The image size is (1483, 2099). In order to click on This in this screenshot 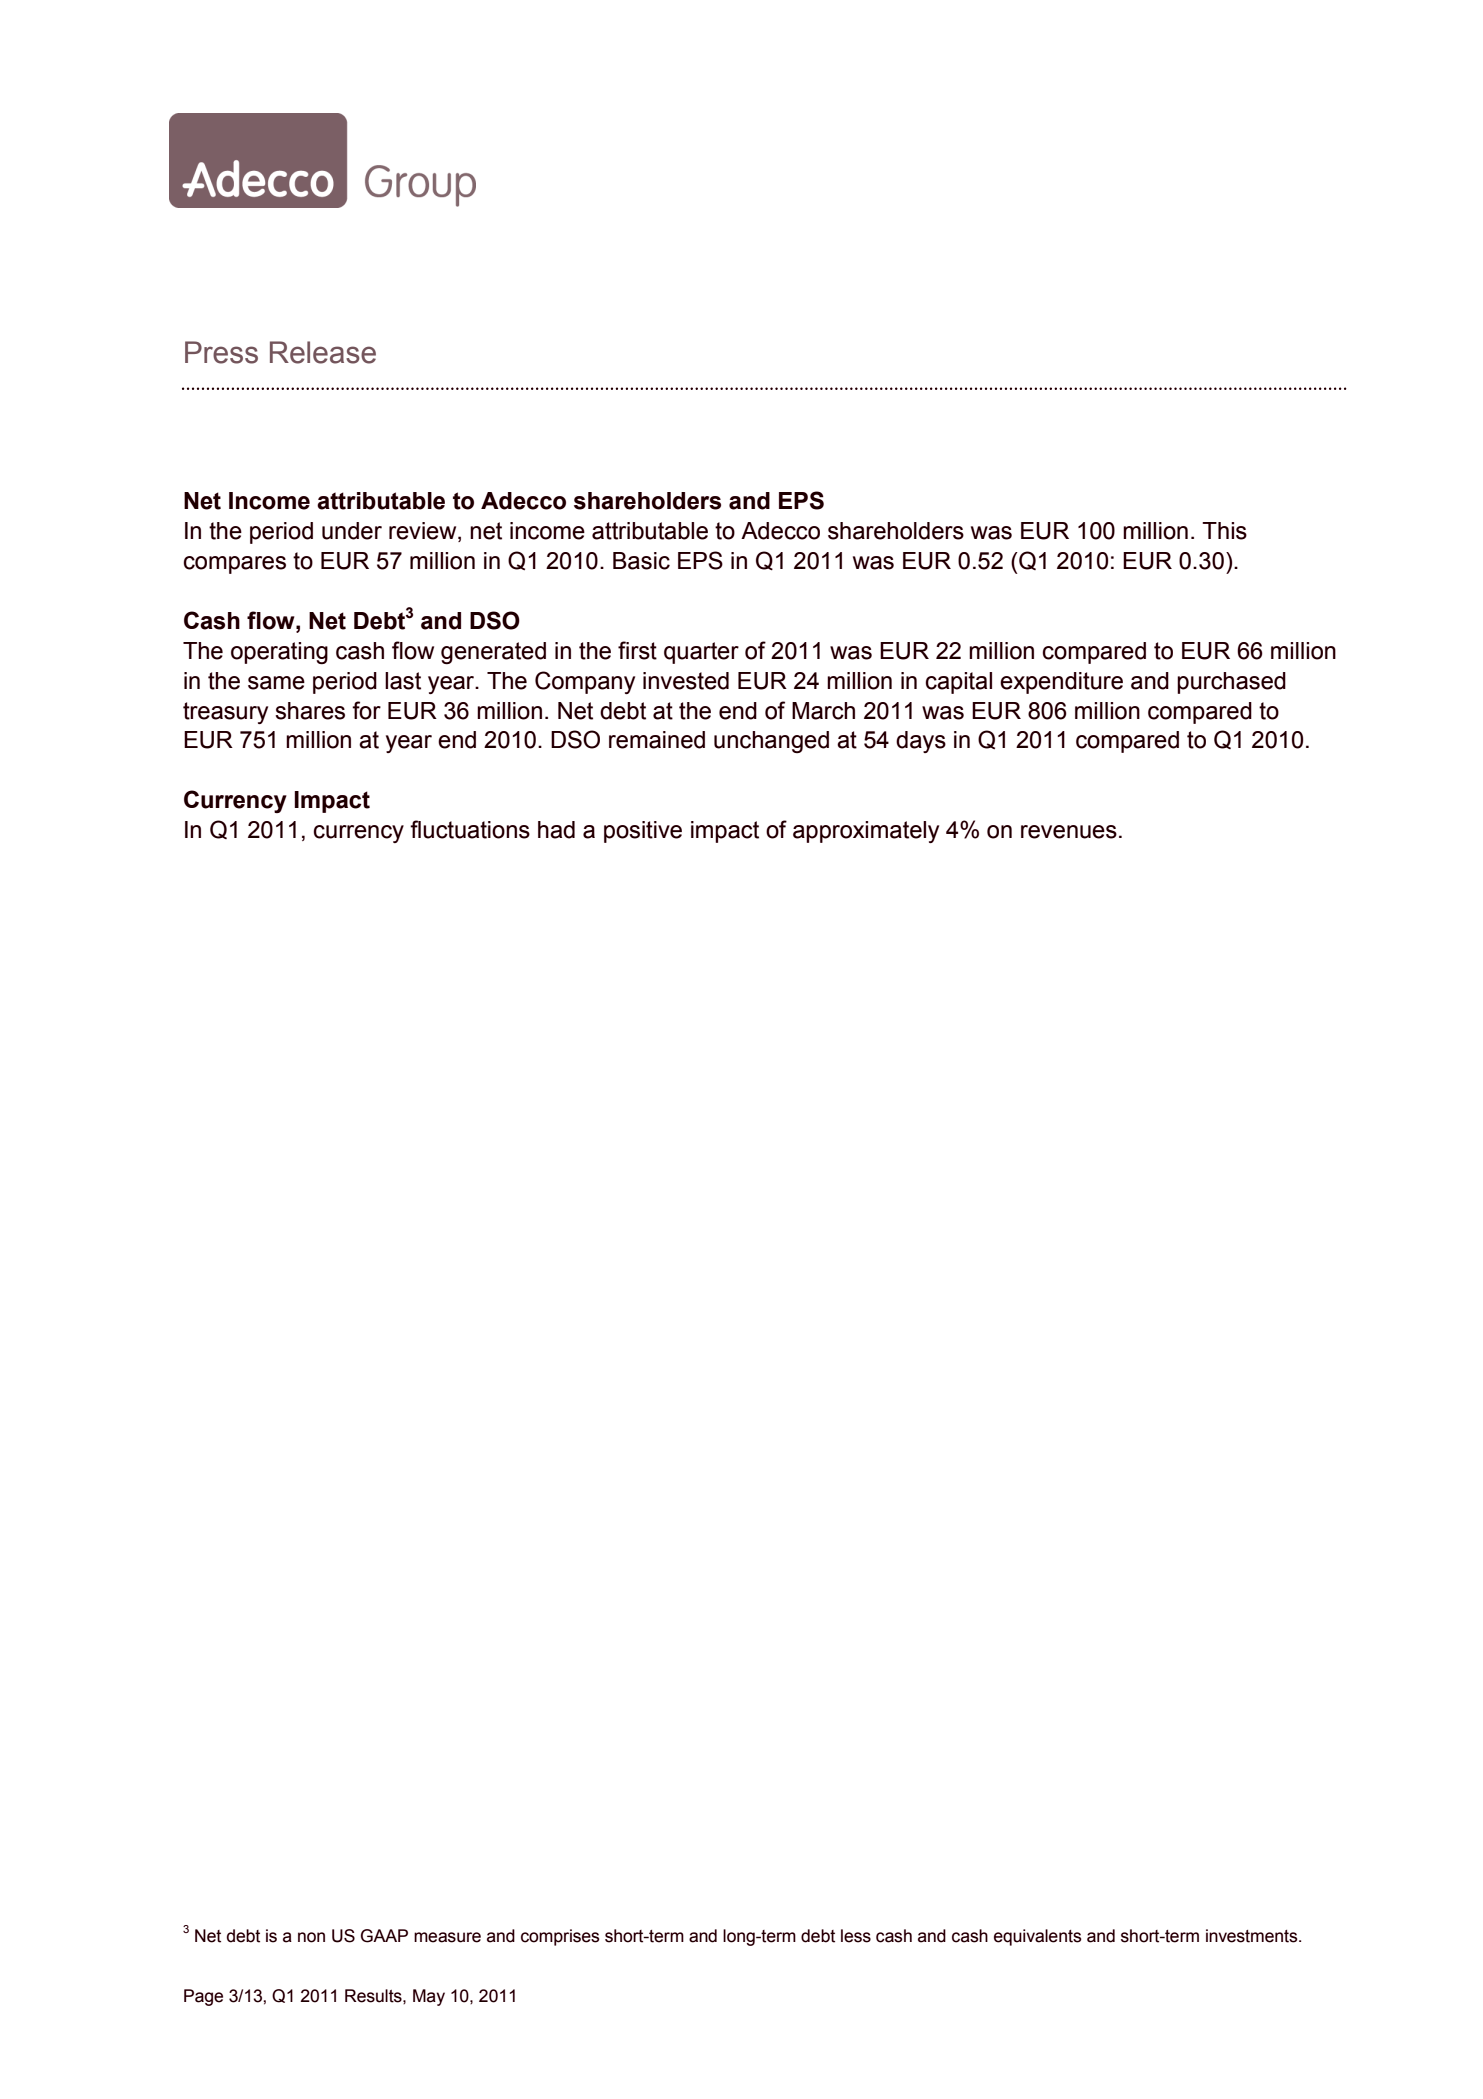, I will do `click(1224, 531)`.
